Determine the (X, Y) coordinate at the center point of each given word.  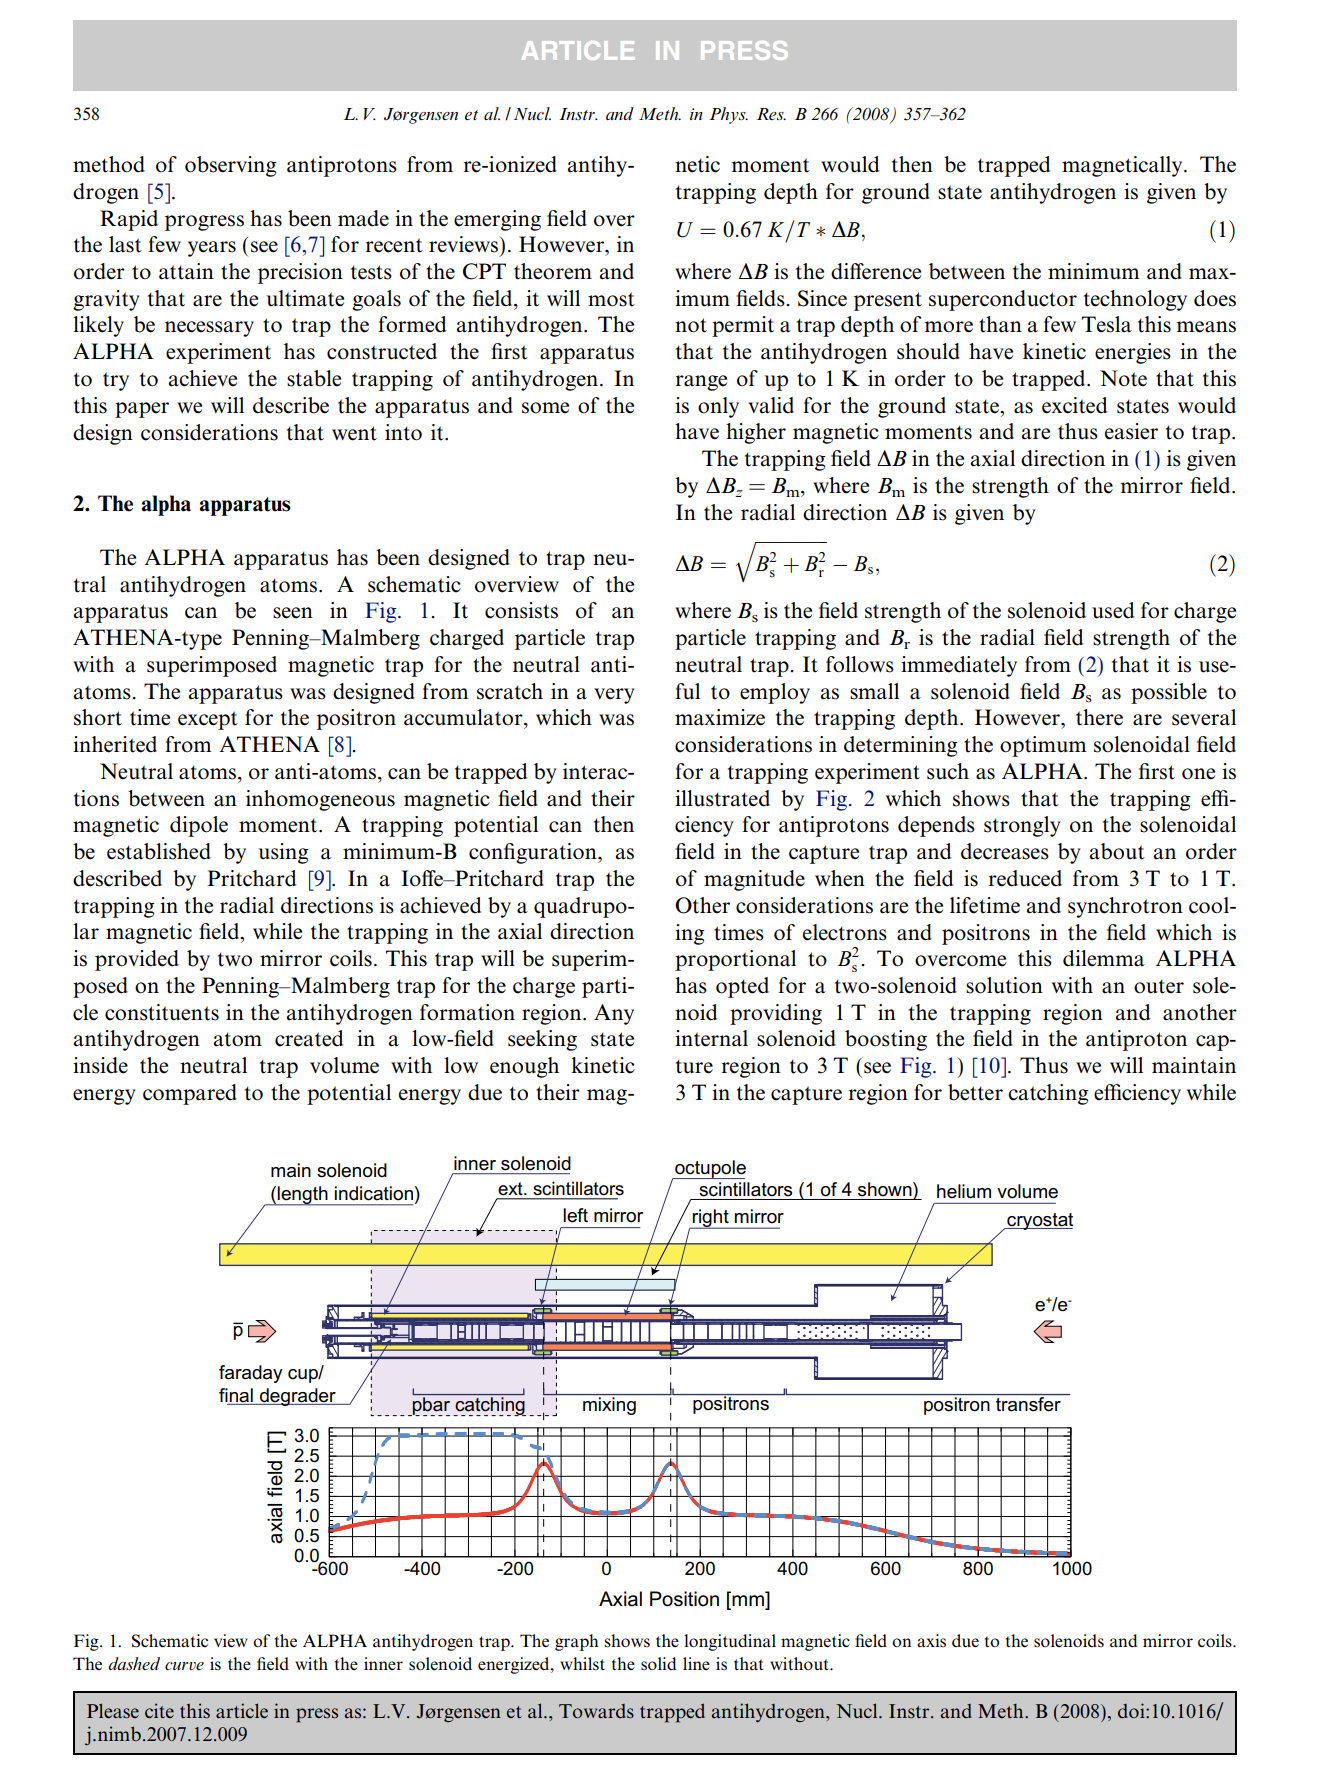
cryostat (1039, 1221)
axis (931, 1641)
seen (293, 613)
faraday (251, 1374)
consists (521, 610)
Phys (728, 115)
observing (231, 166)
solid (658, 1664)
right (710, 1219)
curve (184, 1666)
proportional (735, 960)
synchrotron (1125, 907)
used (1113, 610)
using (283, 853)
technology (1135, 300)
